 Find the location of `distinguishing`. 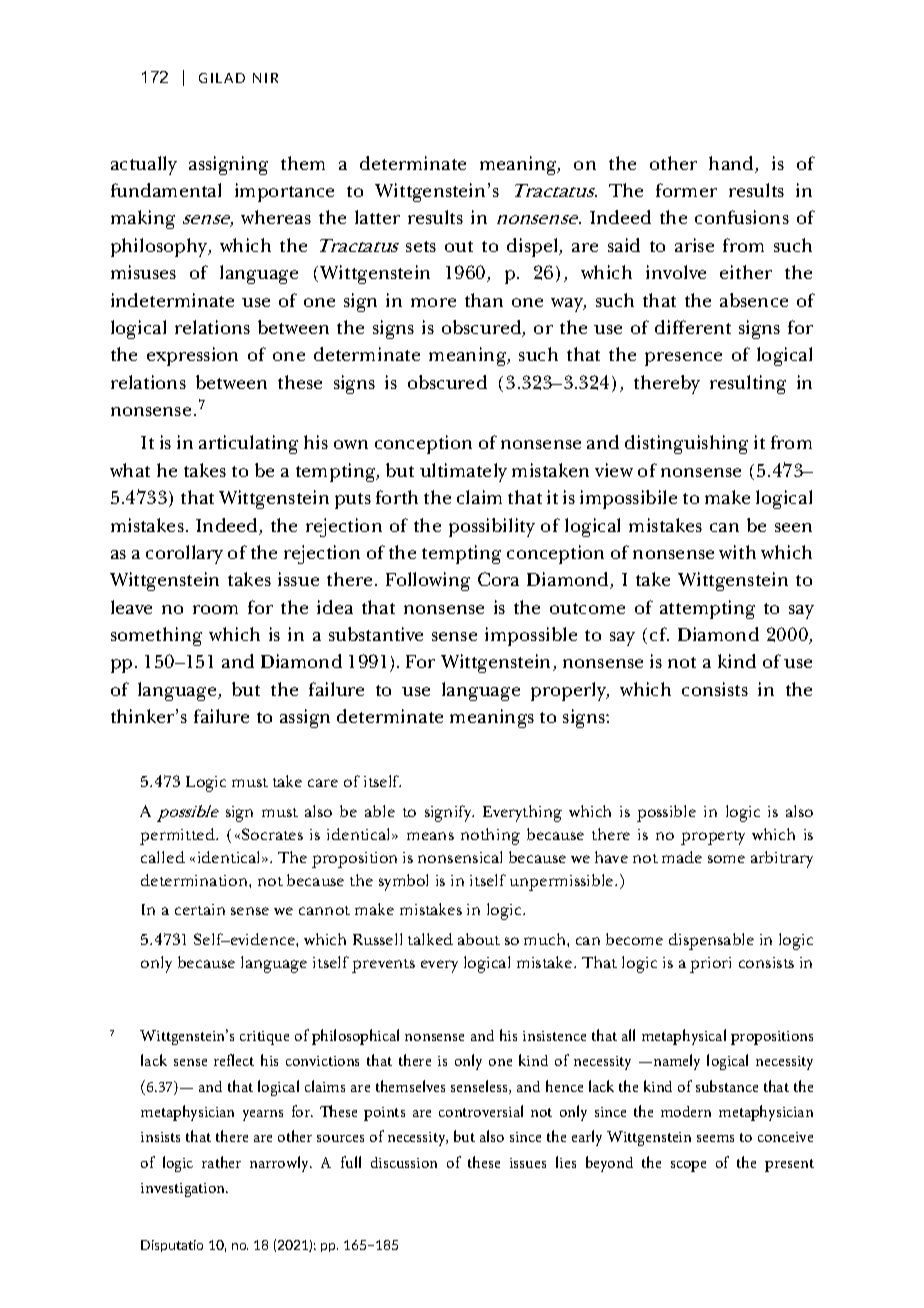

distinguishing is located at coordinates (686, 444).
